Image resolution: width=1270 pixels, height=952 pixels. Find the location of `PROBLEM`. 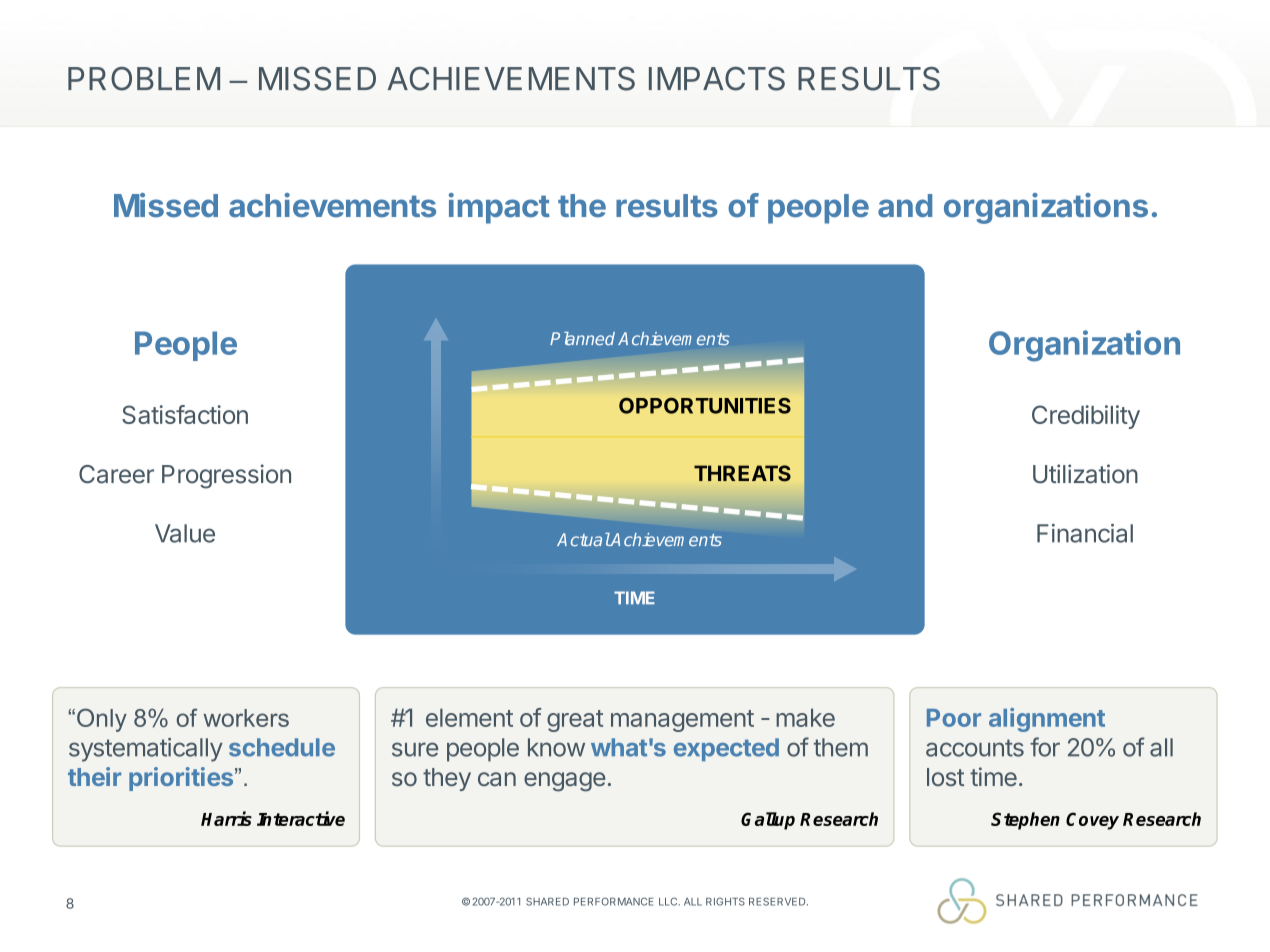

PROBLEM is located at coordinates (144, 79).
